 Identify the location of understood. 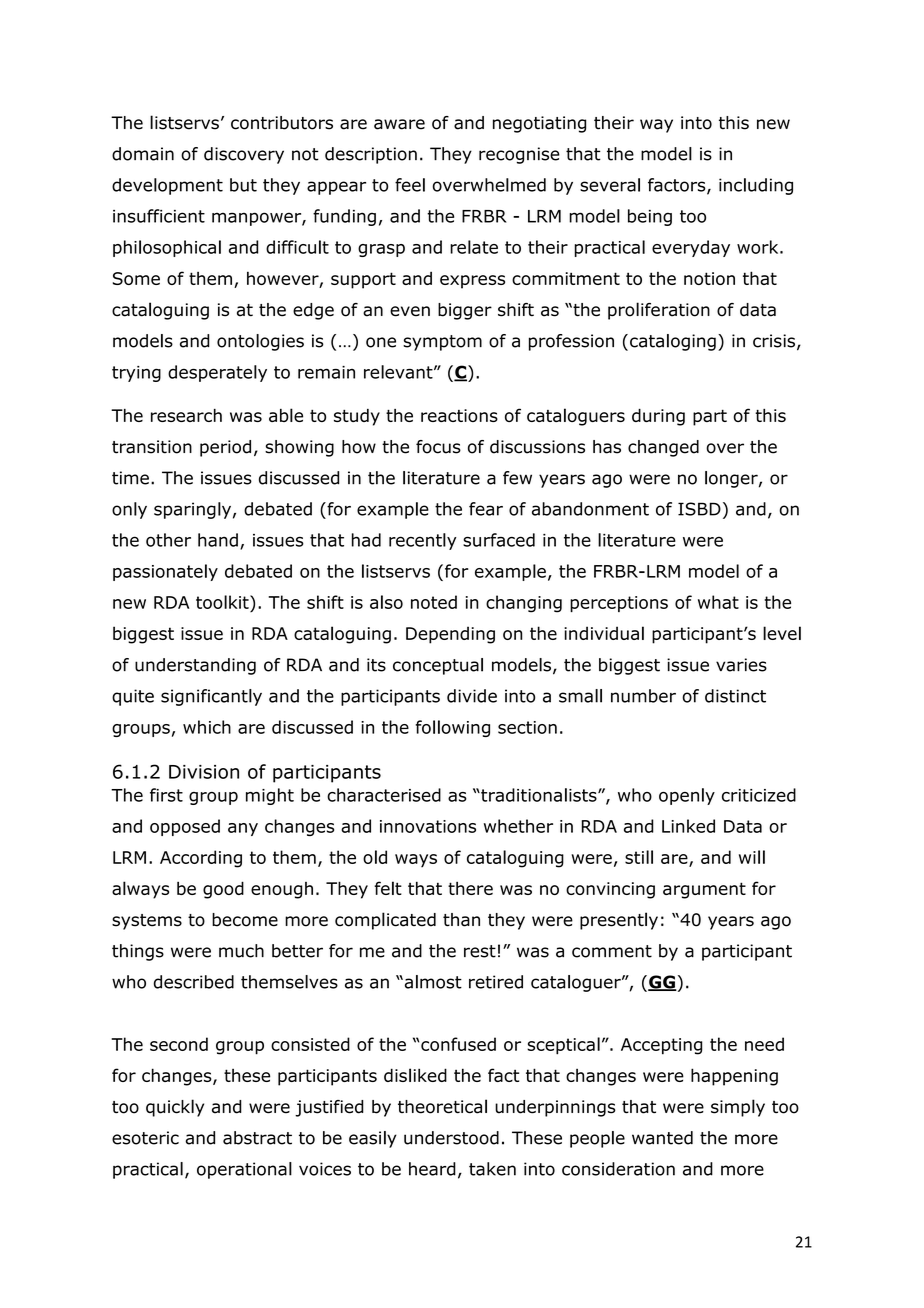
(451, 1138).
